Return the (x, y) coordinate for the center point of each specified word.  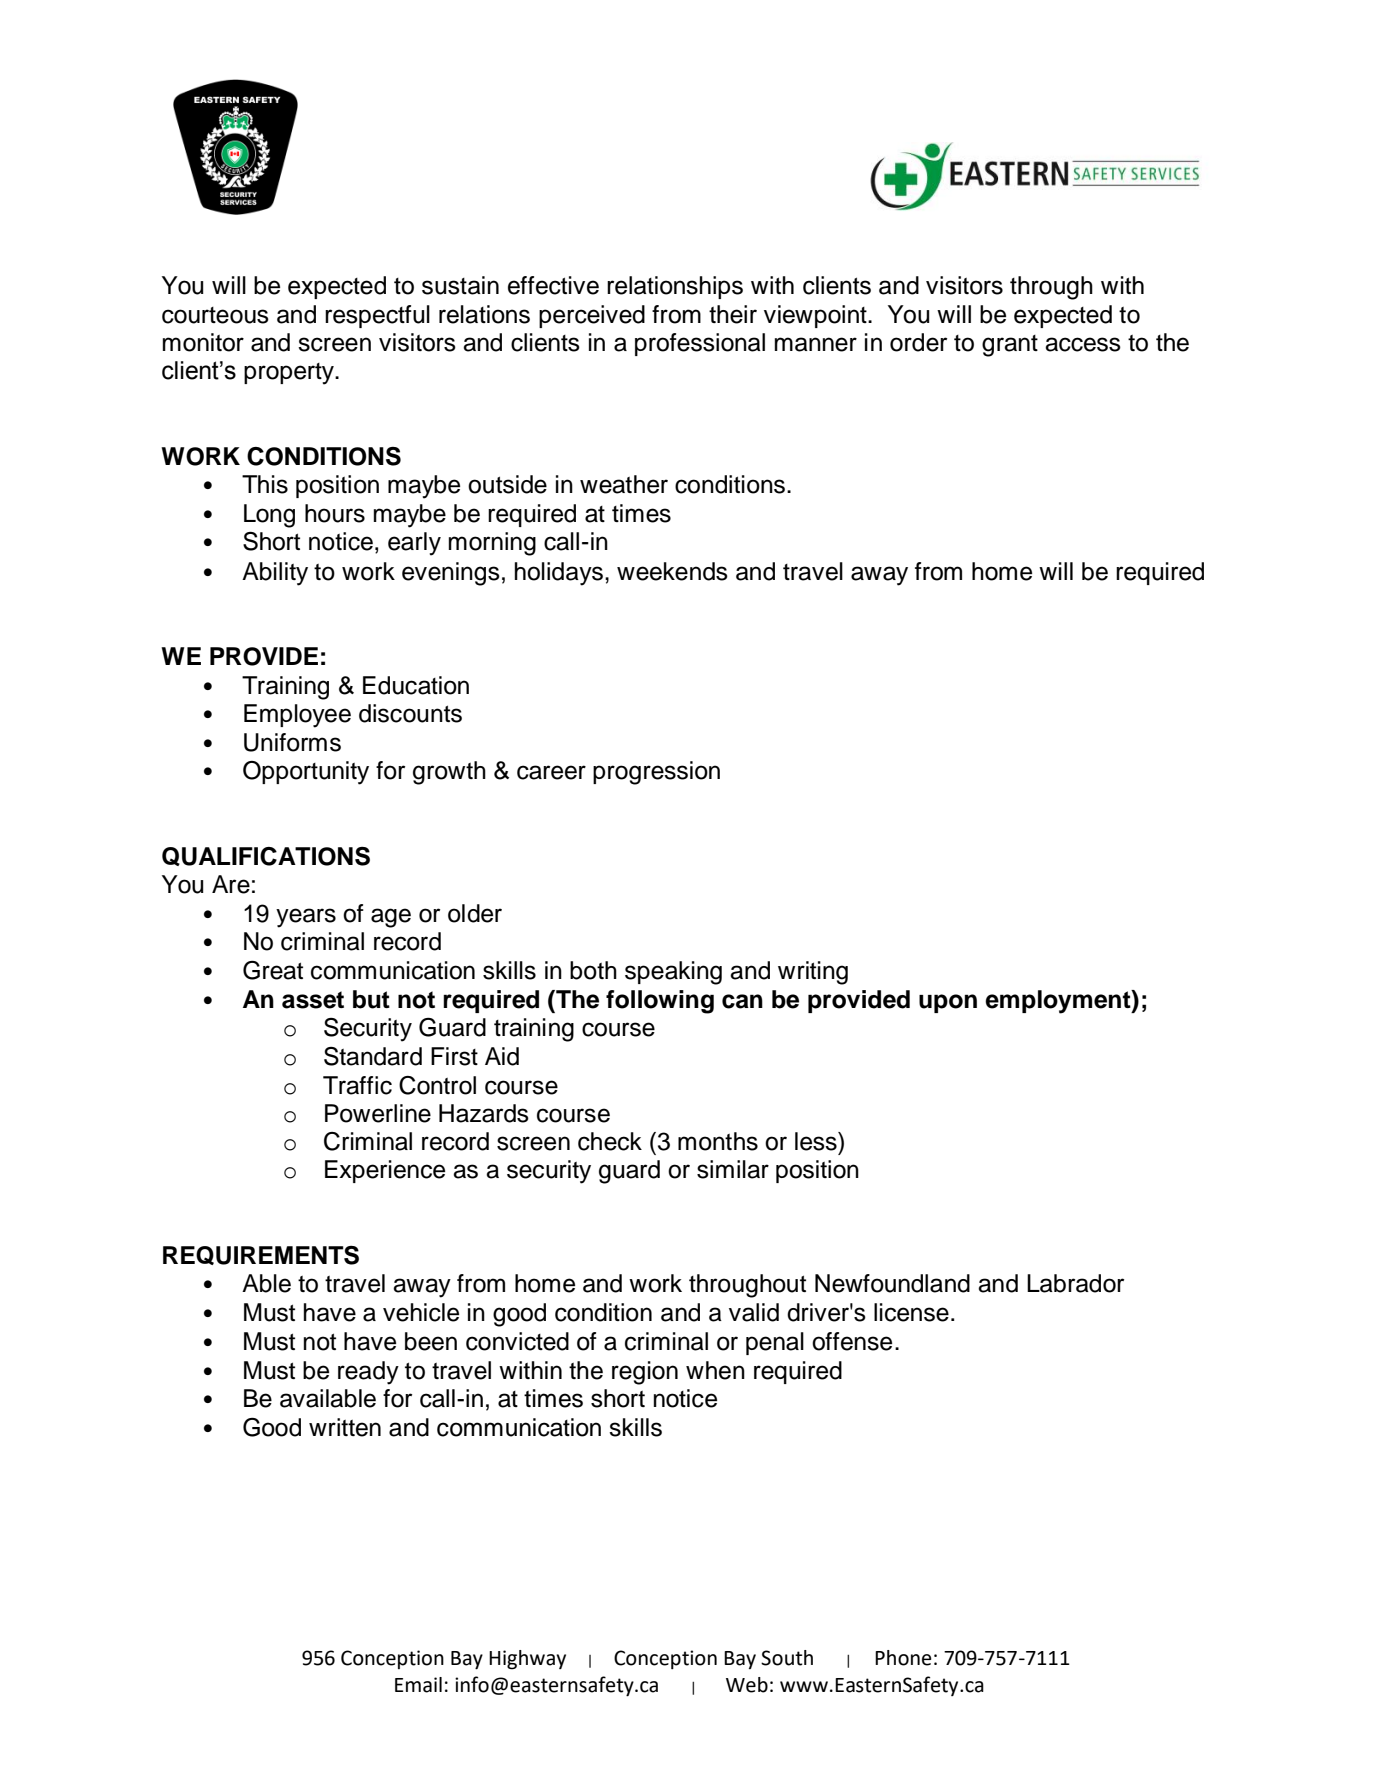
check (610, 1141)
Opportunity (306, 773)
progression (656, 773)
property (290, 374)
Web (747, 1685)
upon (948, 1003)
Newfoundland (892, 1283)
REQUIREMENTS (261, 1255)
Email (418, 1685)
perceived (592, 316)
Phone (903, 1658)
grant (1010, 346)
